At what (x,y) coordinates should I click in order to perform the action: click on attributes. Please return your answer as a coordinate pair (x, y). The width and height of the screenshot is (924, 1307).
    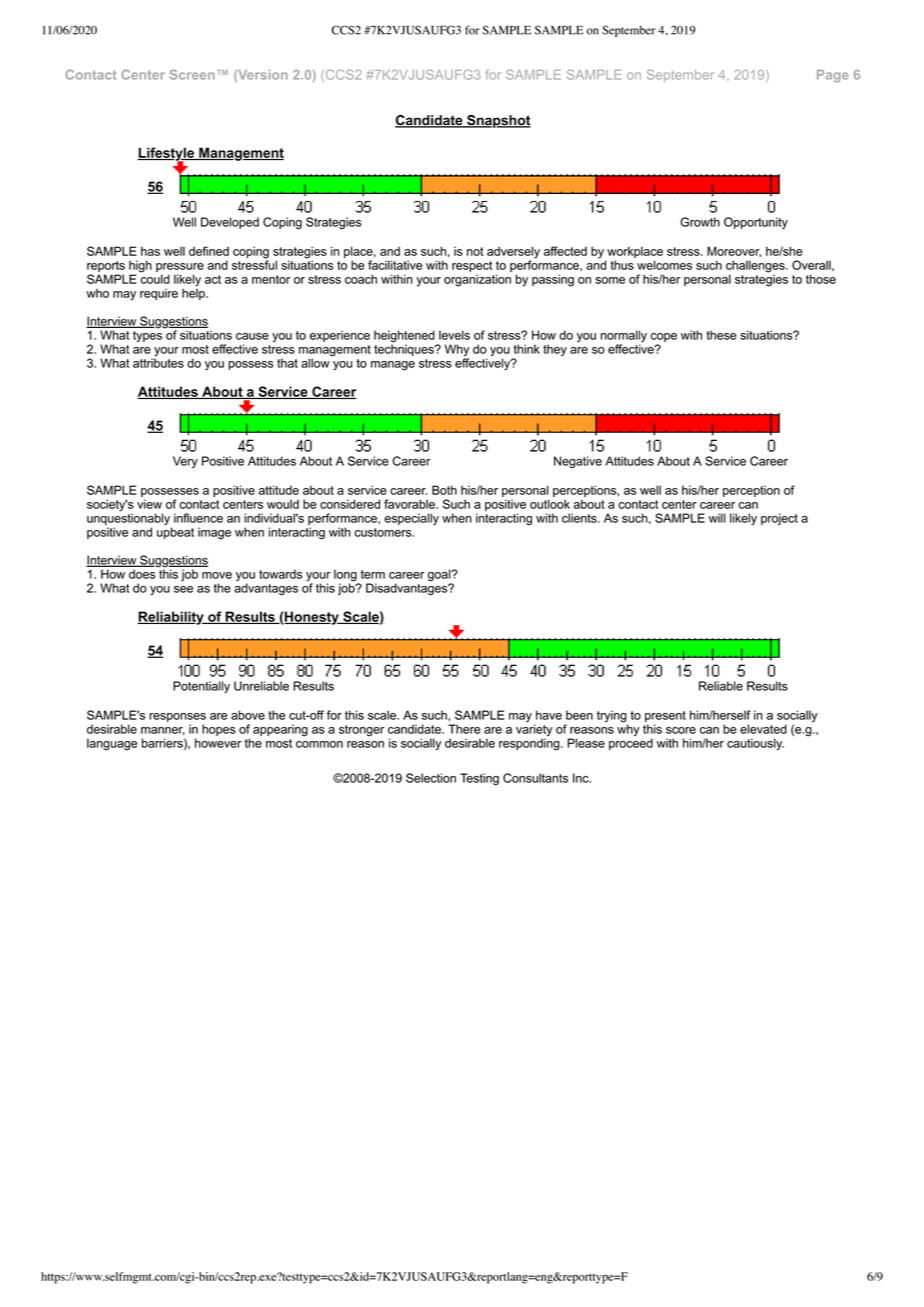
    Looking at the image, I should click on (158, 362).
